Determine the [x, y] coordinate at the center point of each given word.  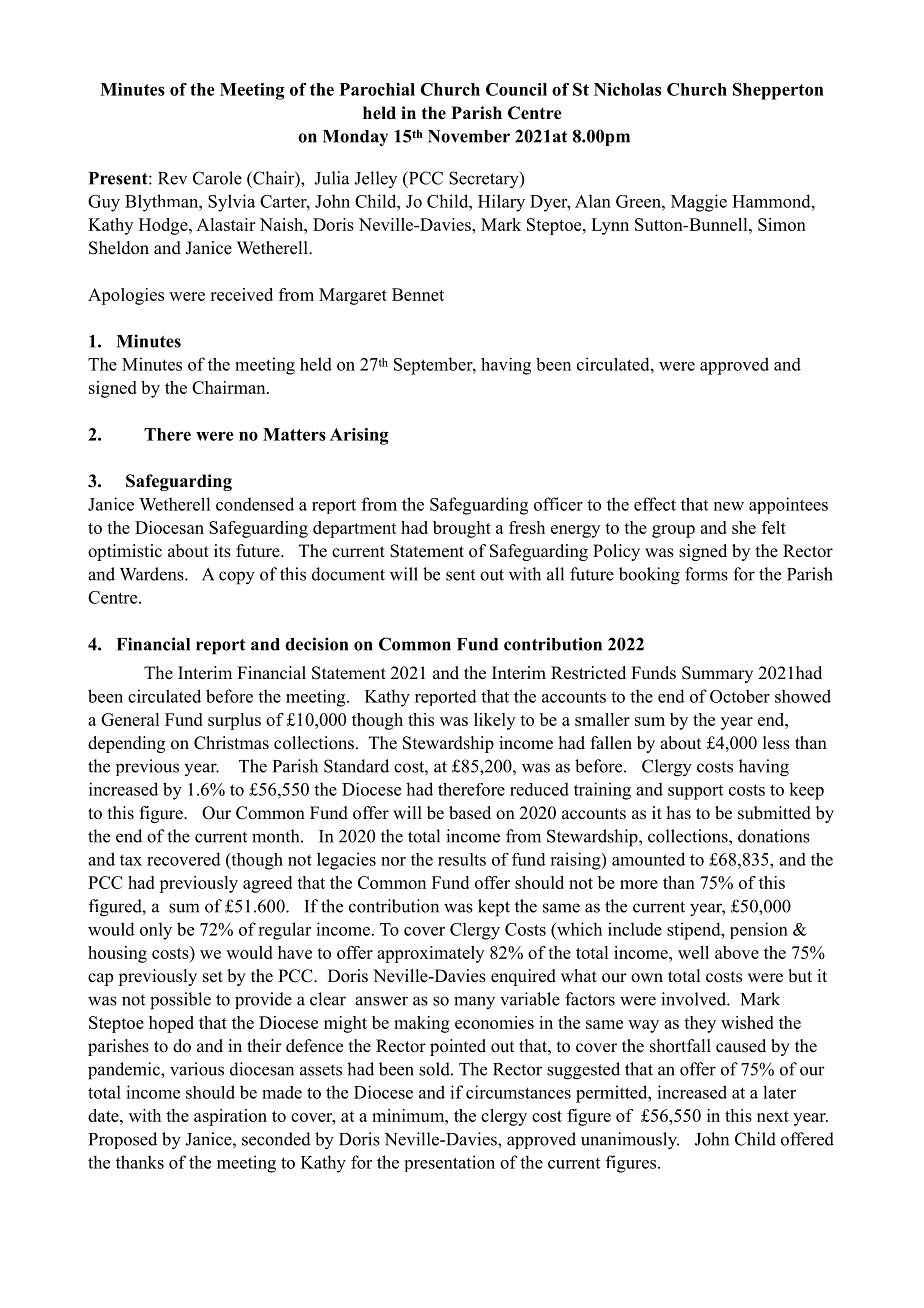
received [241, 294]
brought [462, 529]
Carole [217, 178]
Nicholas [627, 89]
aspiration [230, 1117]
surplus [234, 721]
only [156, 931]
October [740, 696]
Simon [782, 224]
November [469, 136]
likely [494, 721]
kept [494, 908]
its [222, 551]
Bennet [418, 294]
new [729, 506]
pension [759, 930]
